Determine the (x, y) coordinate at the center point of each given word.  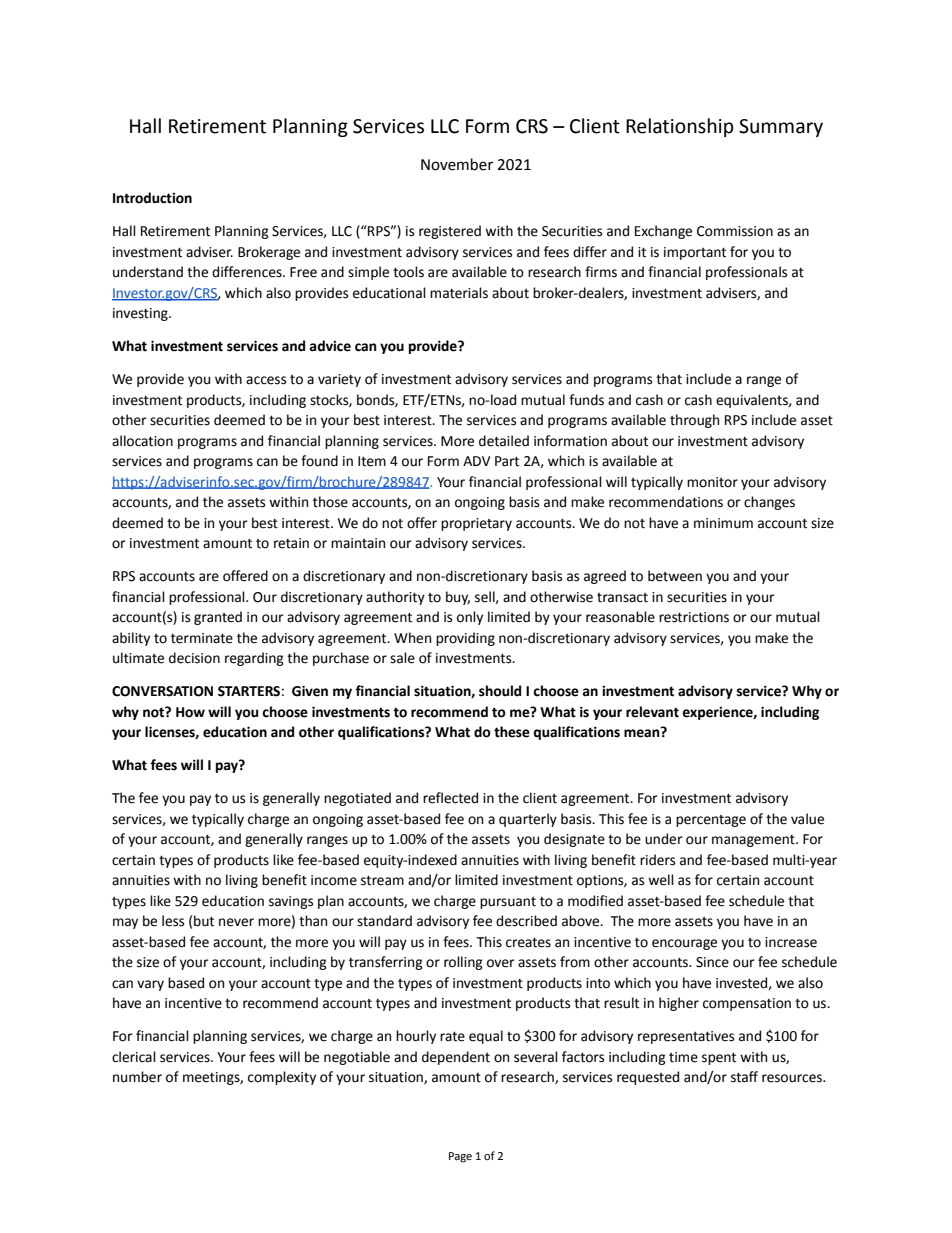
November (457, 164)
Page (460, 1157)
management (754, 841)
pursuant (508, 903)
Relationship (680, 127)
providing (465, 639)
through (694, 421)
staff (744, 1077)
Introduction (152, 198)
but (204, 921)
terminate (202, 638)
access (266, 380)
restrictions (694, 617)
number (137, 1077)
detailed (504, 441)
